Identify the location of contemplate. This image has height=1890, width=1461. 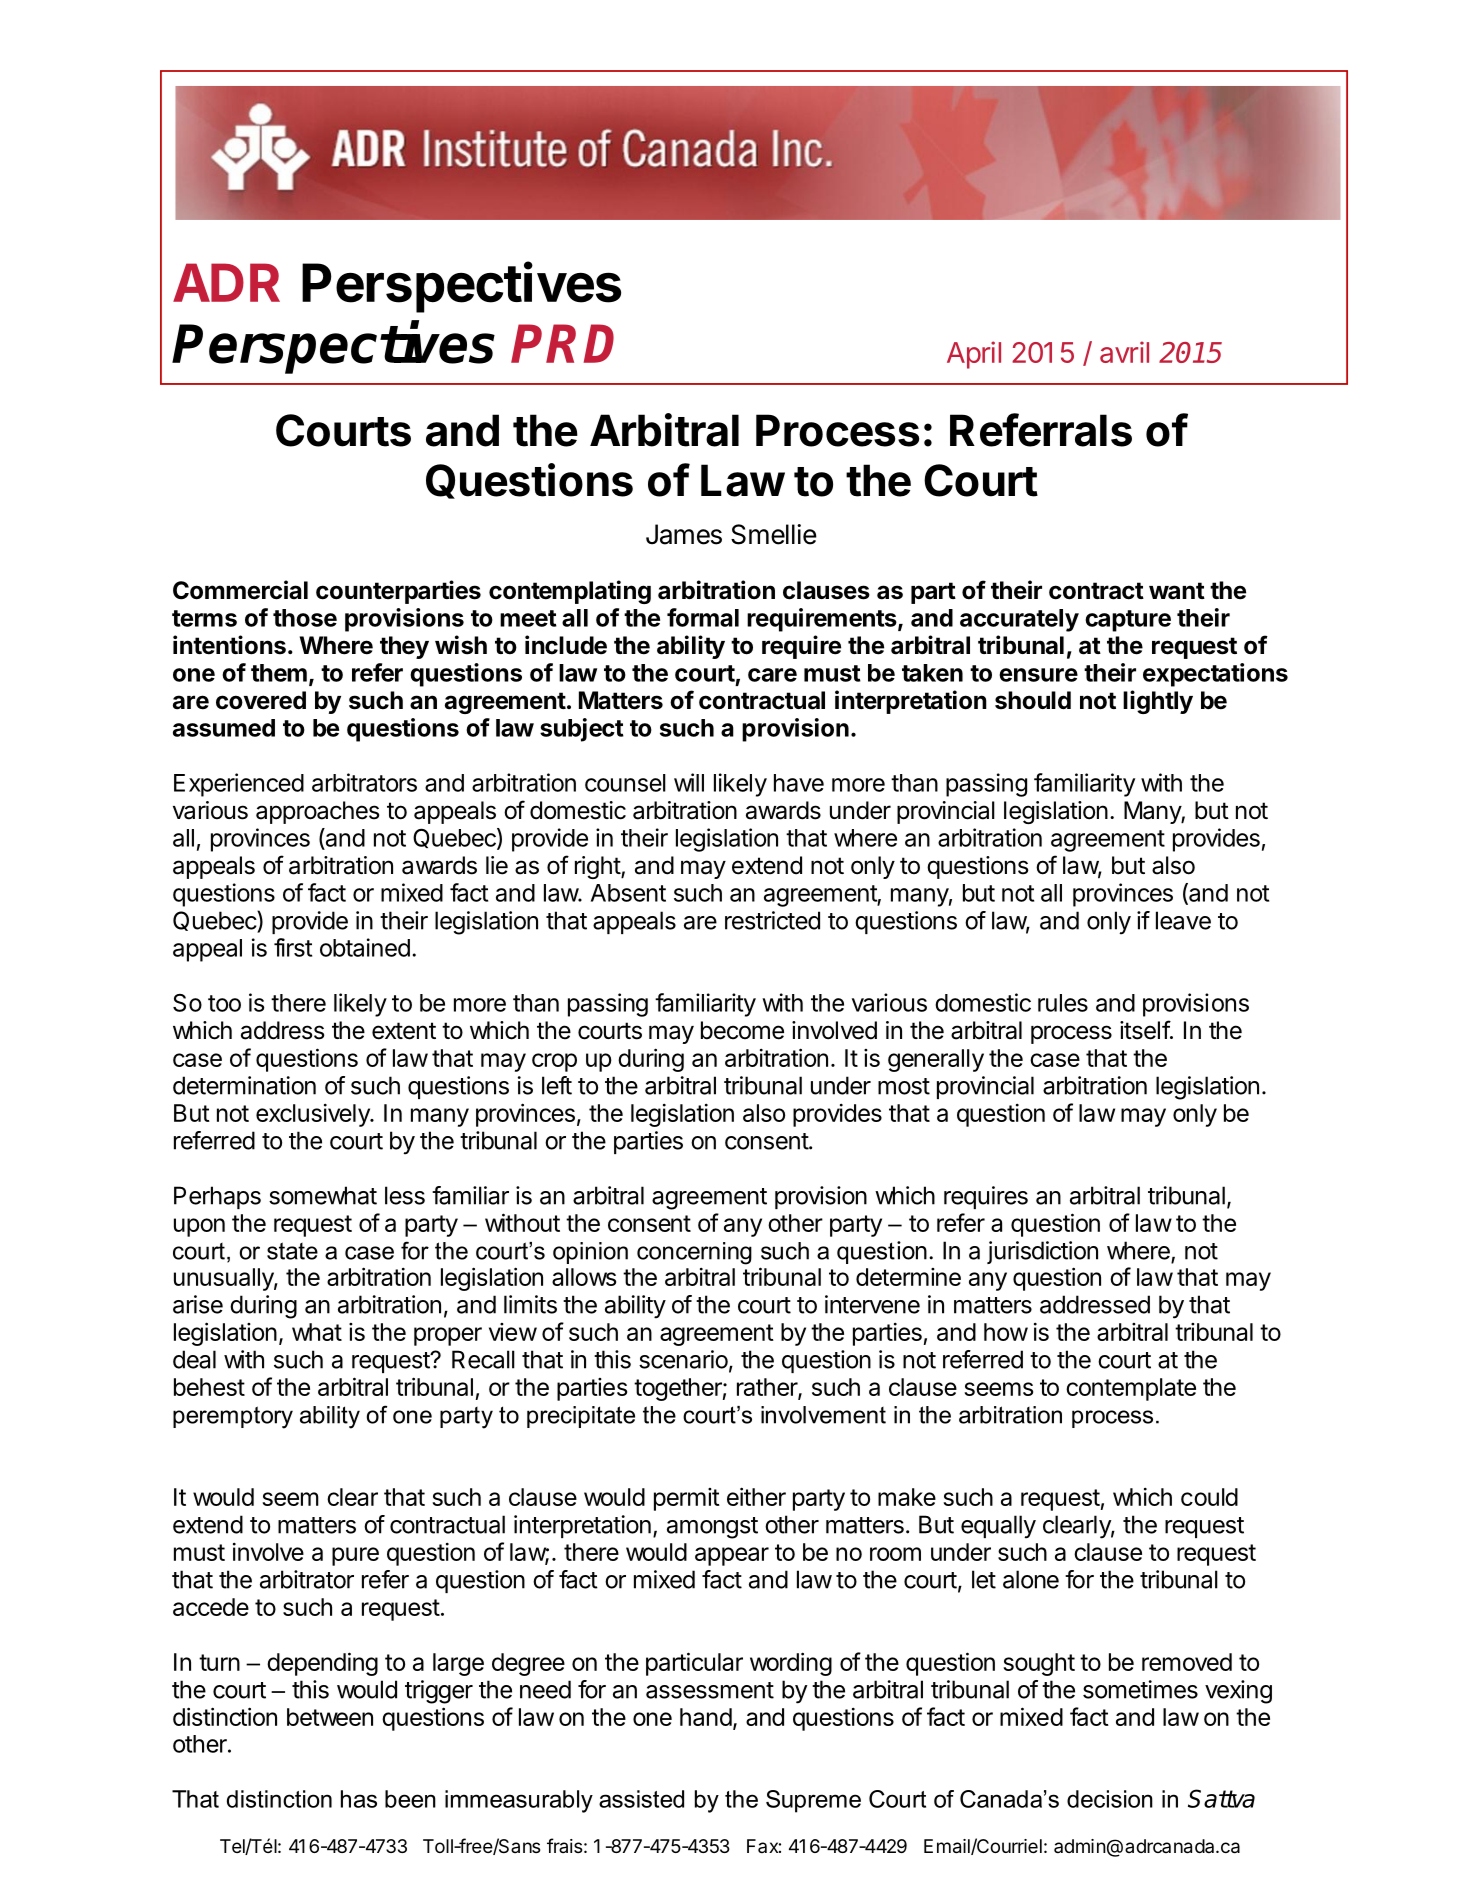
(1131, 1389).
